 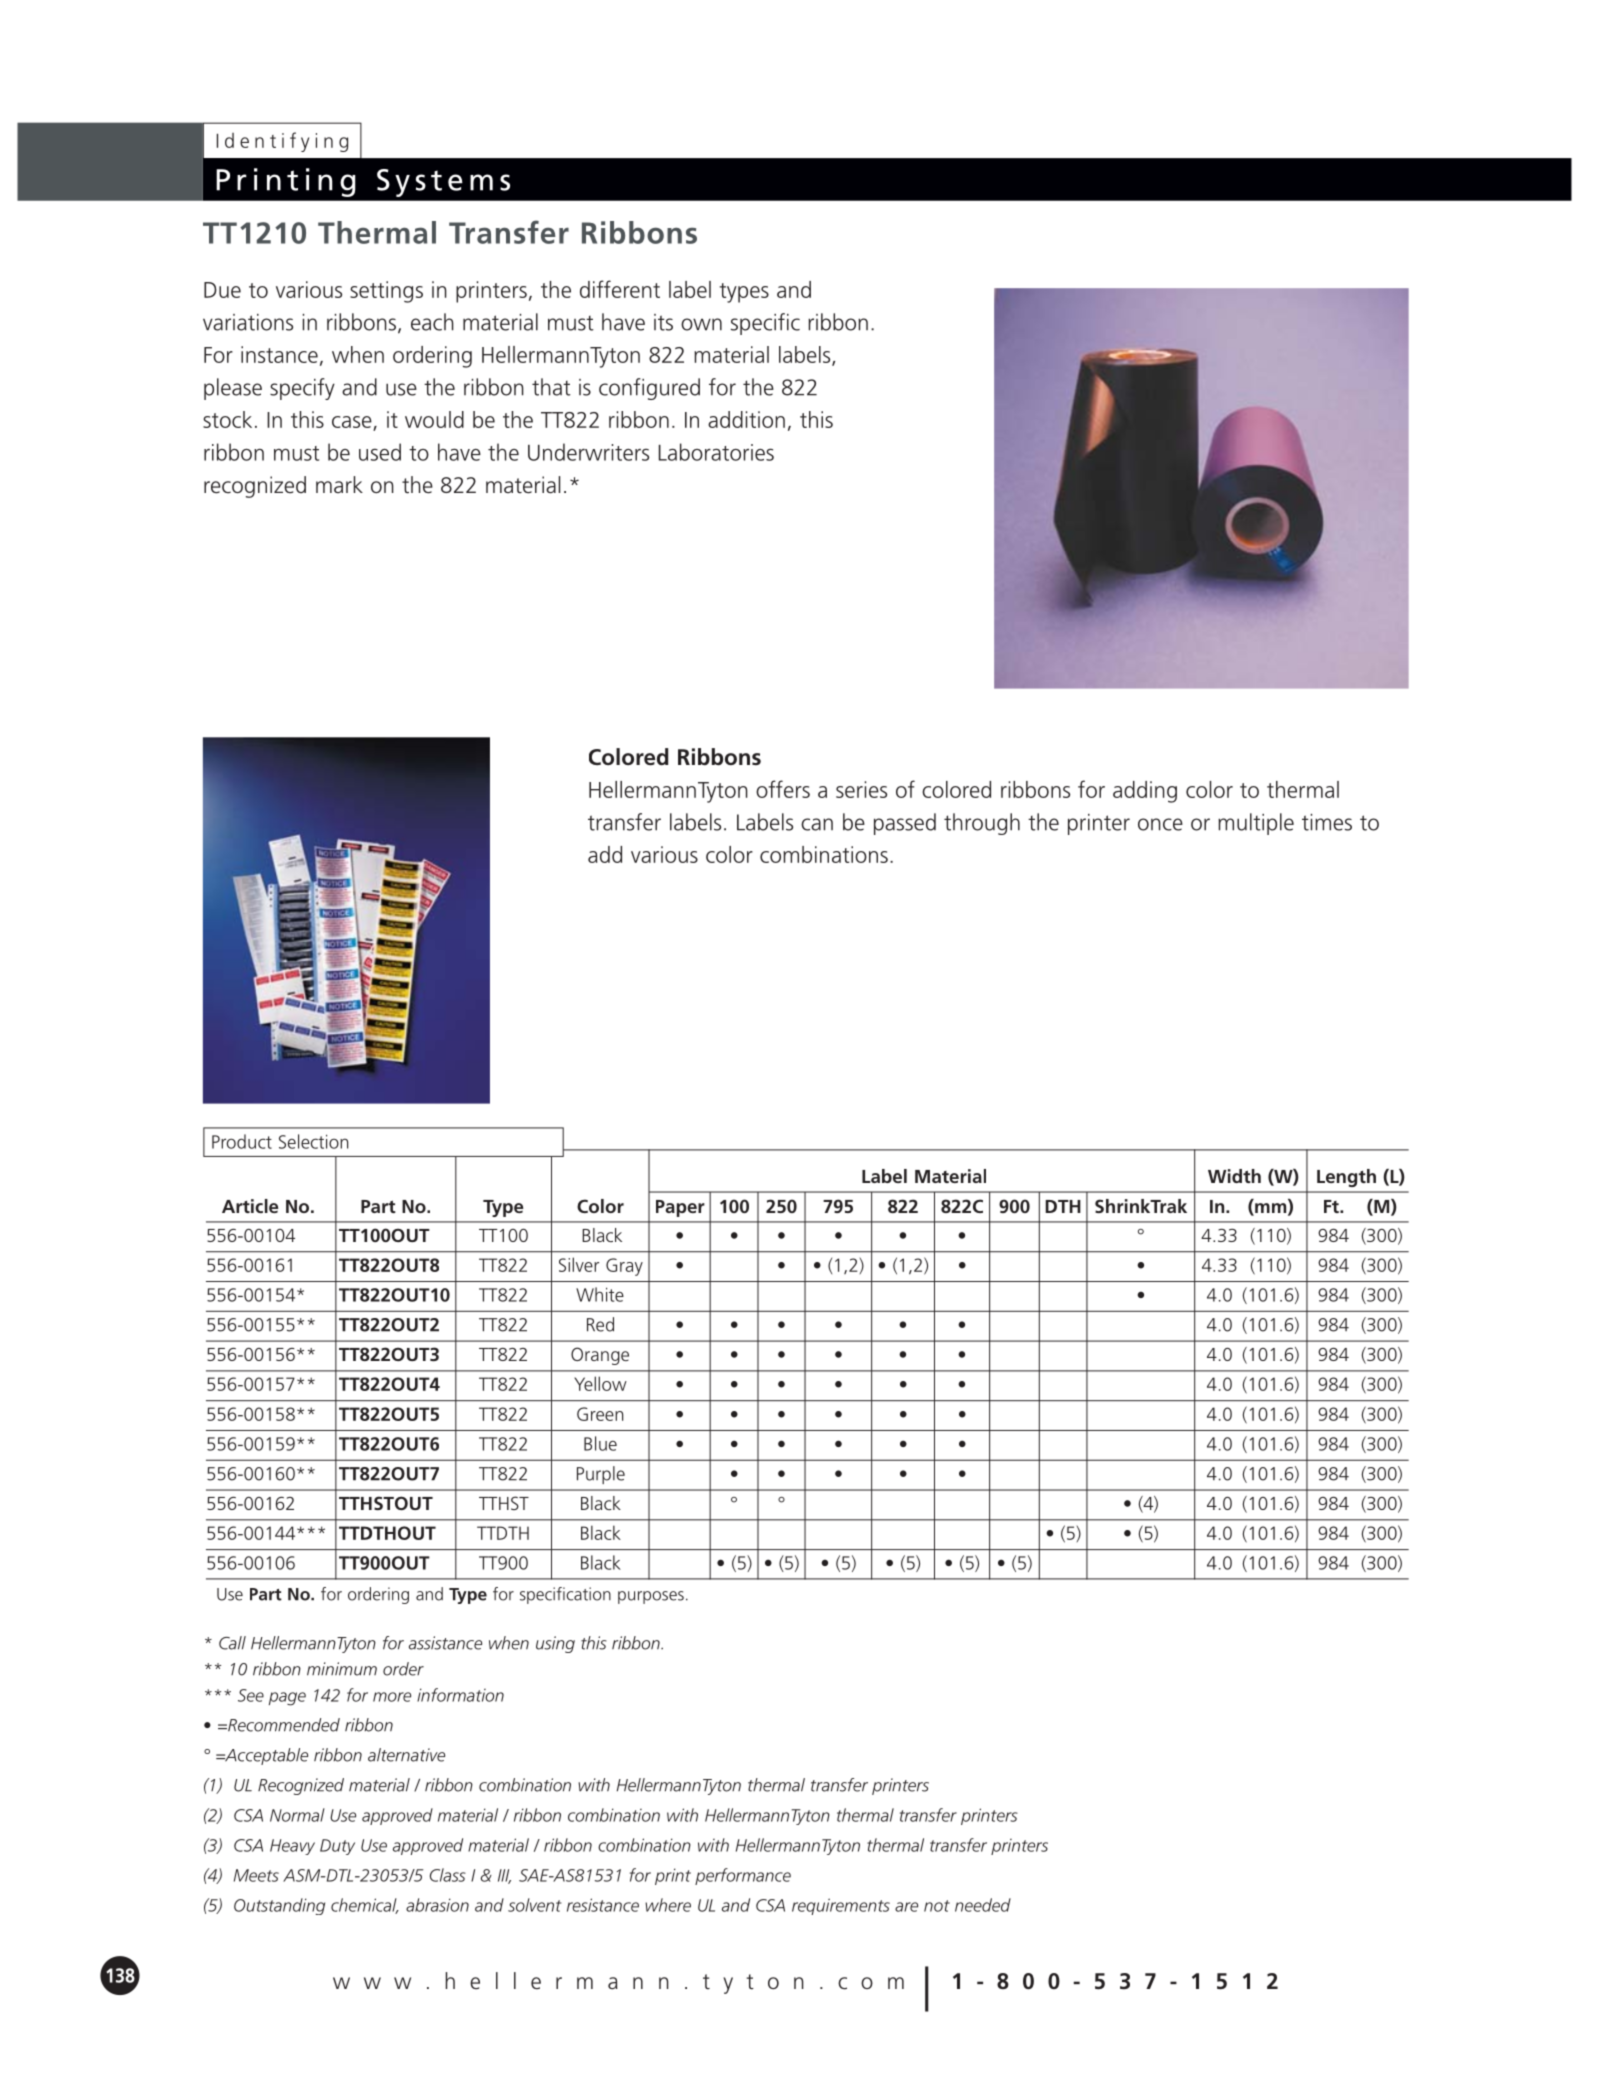 What do you see at coordinates (783, 789) in the image?
I see `offers` at bounding box center [783, 789].
